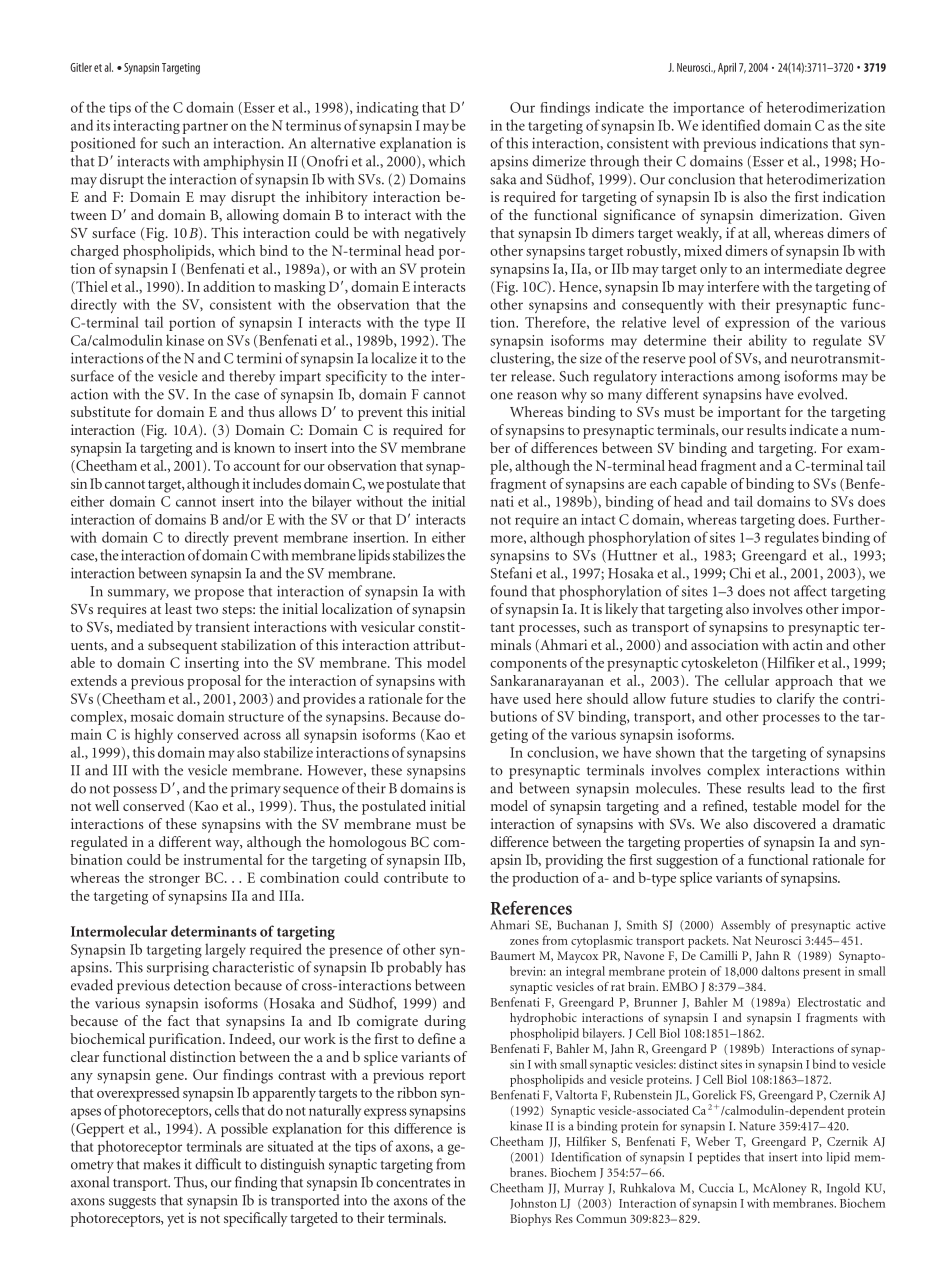 The width and height of the image is (952, 1275). I want to click on approach, so click(804, 682).
